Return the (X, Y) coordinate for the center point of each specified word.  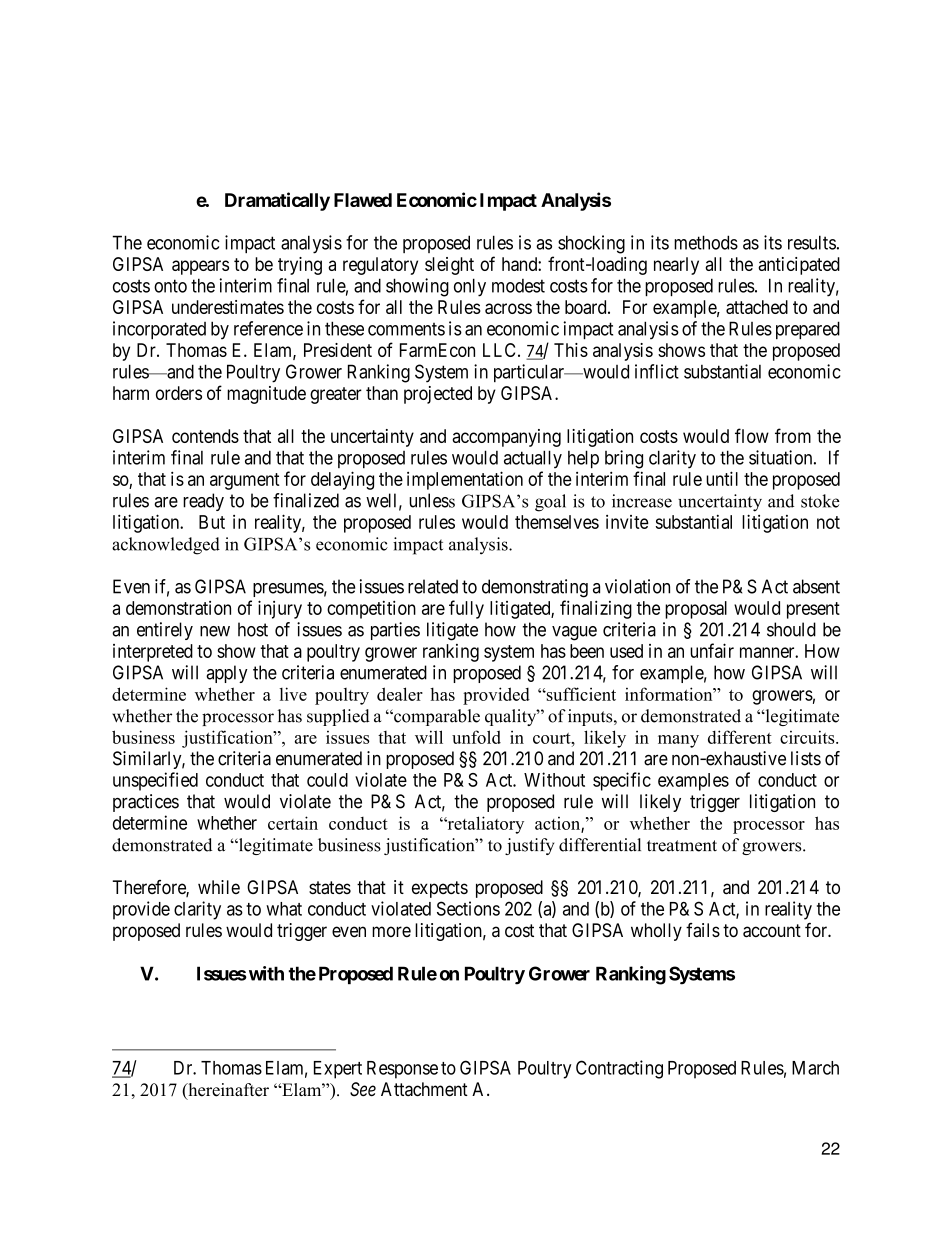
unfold (476, 737)
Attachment (424, 1089)
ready (203, 502)
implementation (465, 480)
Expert (338, 1070)
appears (200, 267)
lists (806, 758)
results (812, 242)
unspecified (155, 781)
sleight (449, 266)
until (722, 478)
